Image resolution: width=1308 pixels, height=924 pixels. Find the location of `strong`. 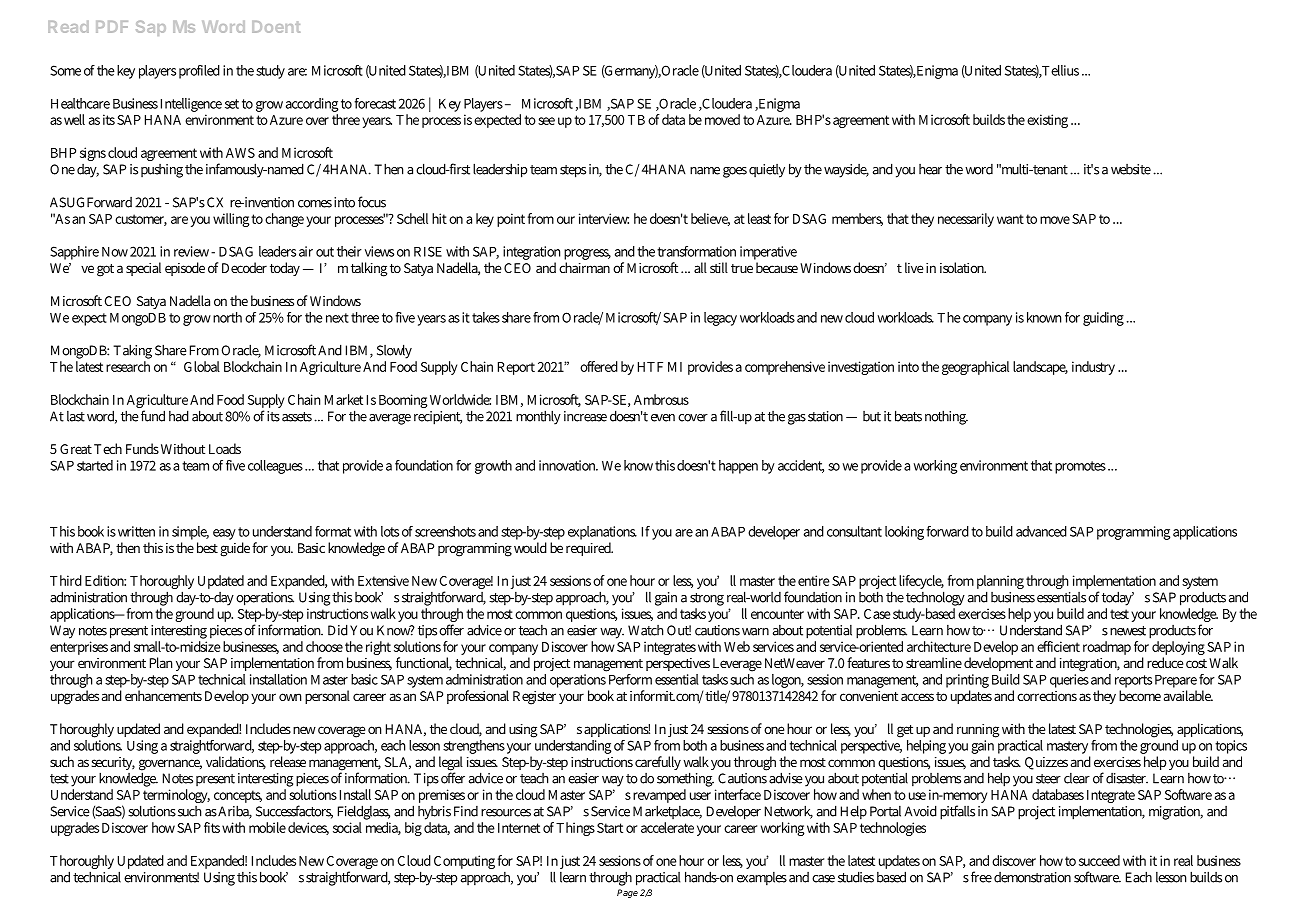

strong is located at coordinates (707, 599).
